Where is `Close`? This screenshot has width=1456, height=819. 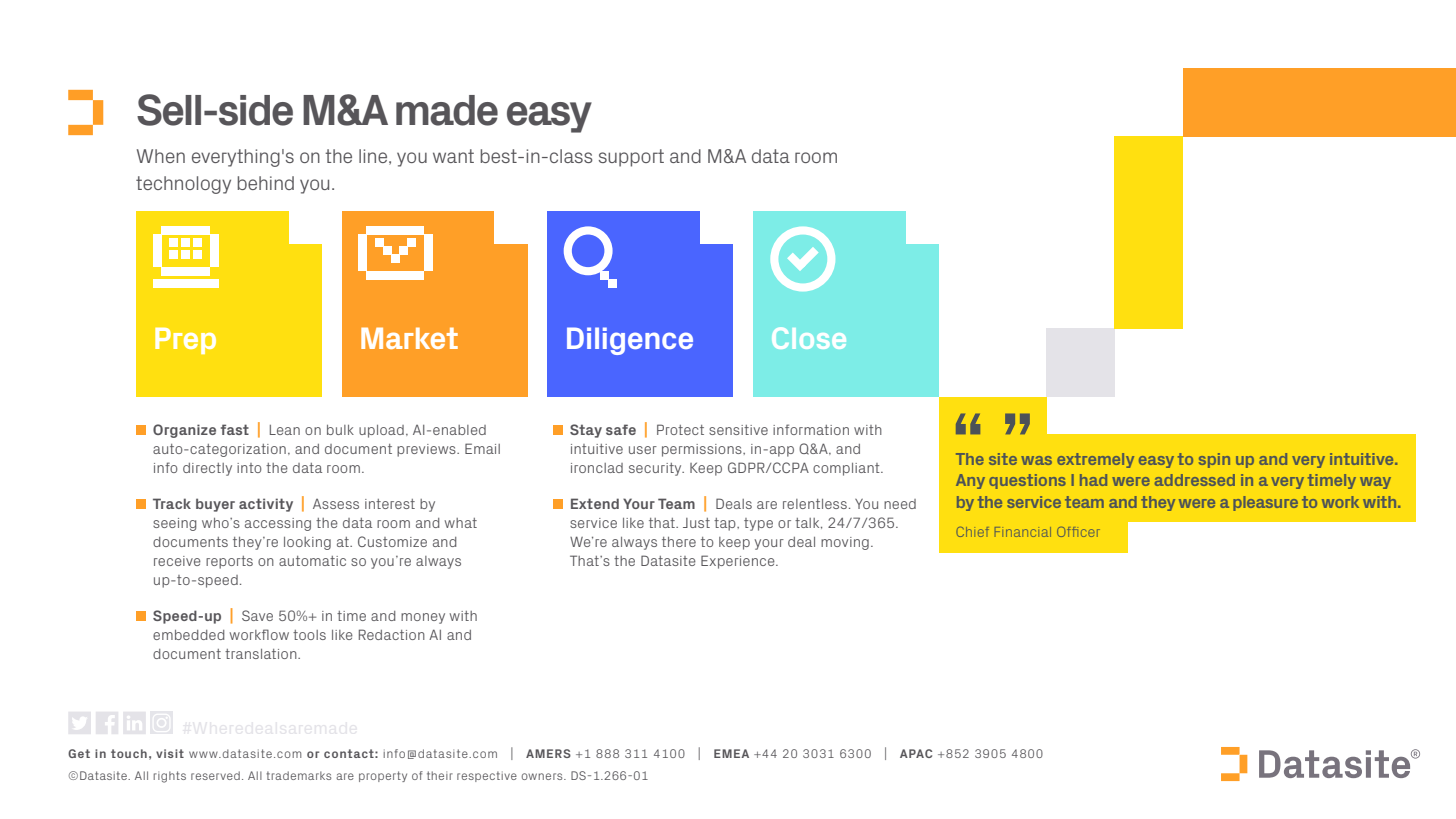
Close is located at coordinates (809, 338).
